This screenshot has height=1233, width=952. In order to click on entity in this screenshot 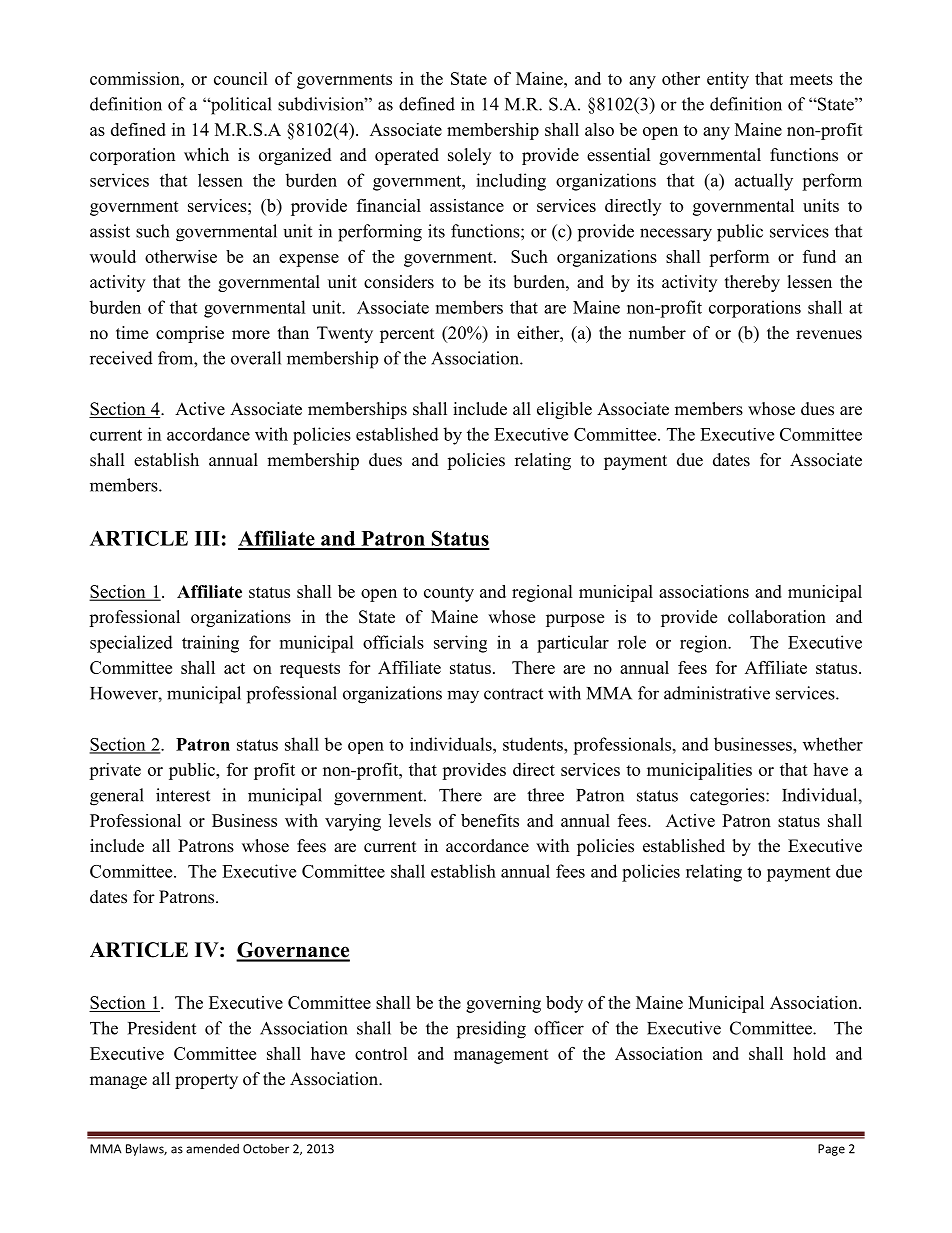, I will do `click(728, 80)`.
